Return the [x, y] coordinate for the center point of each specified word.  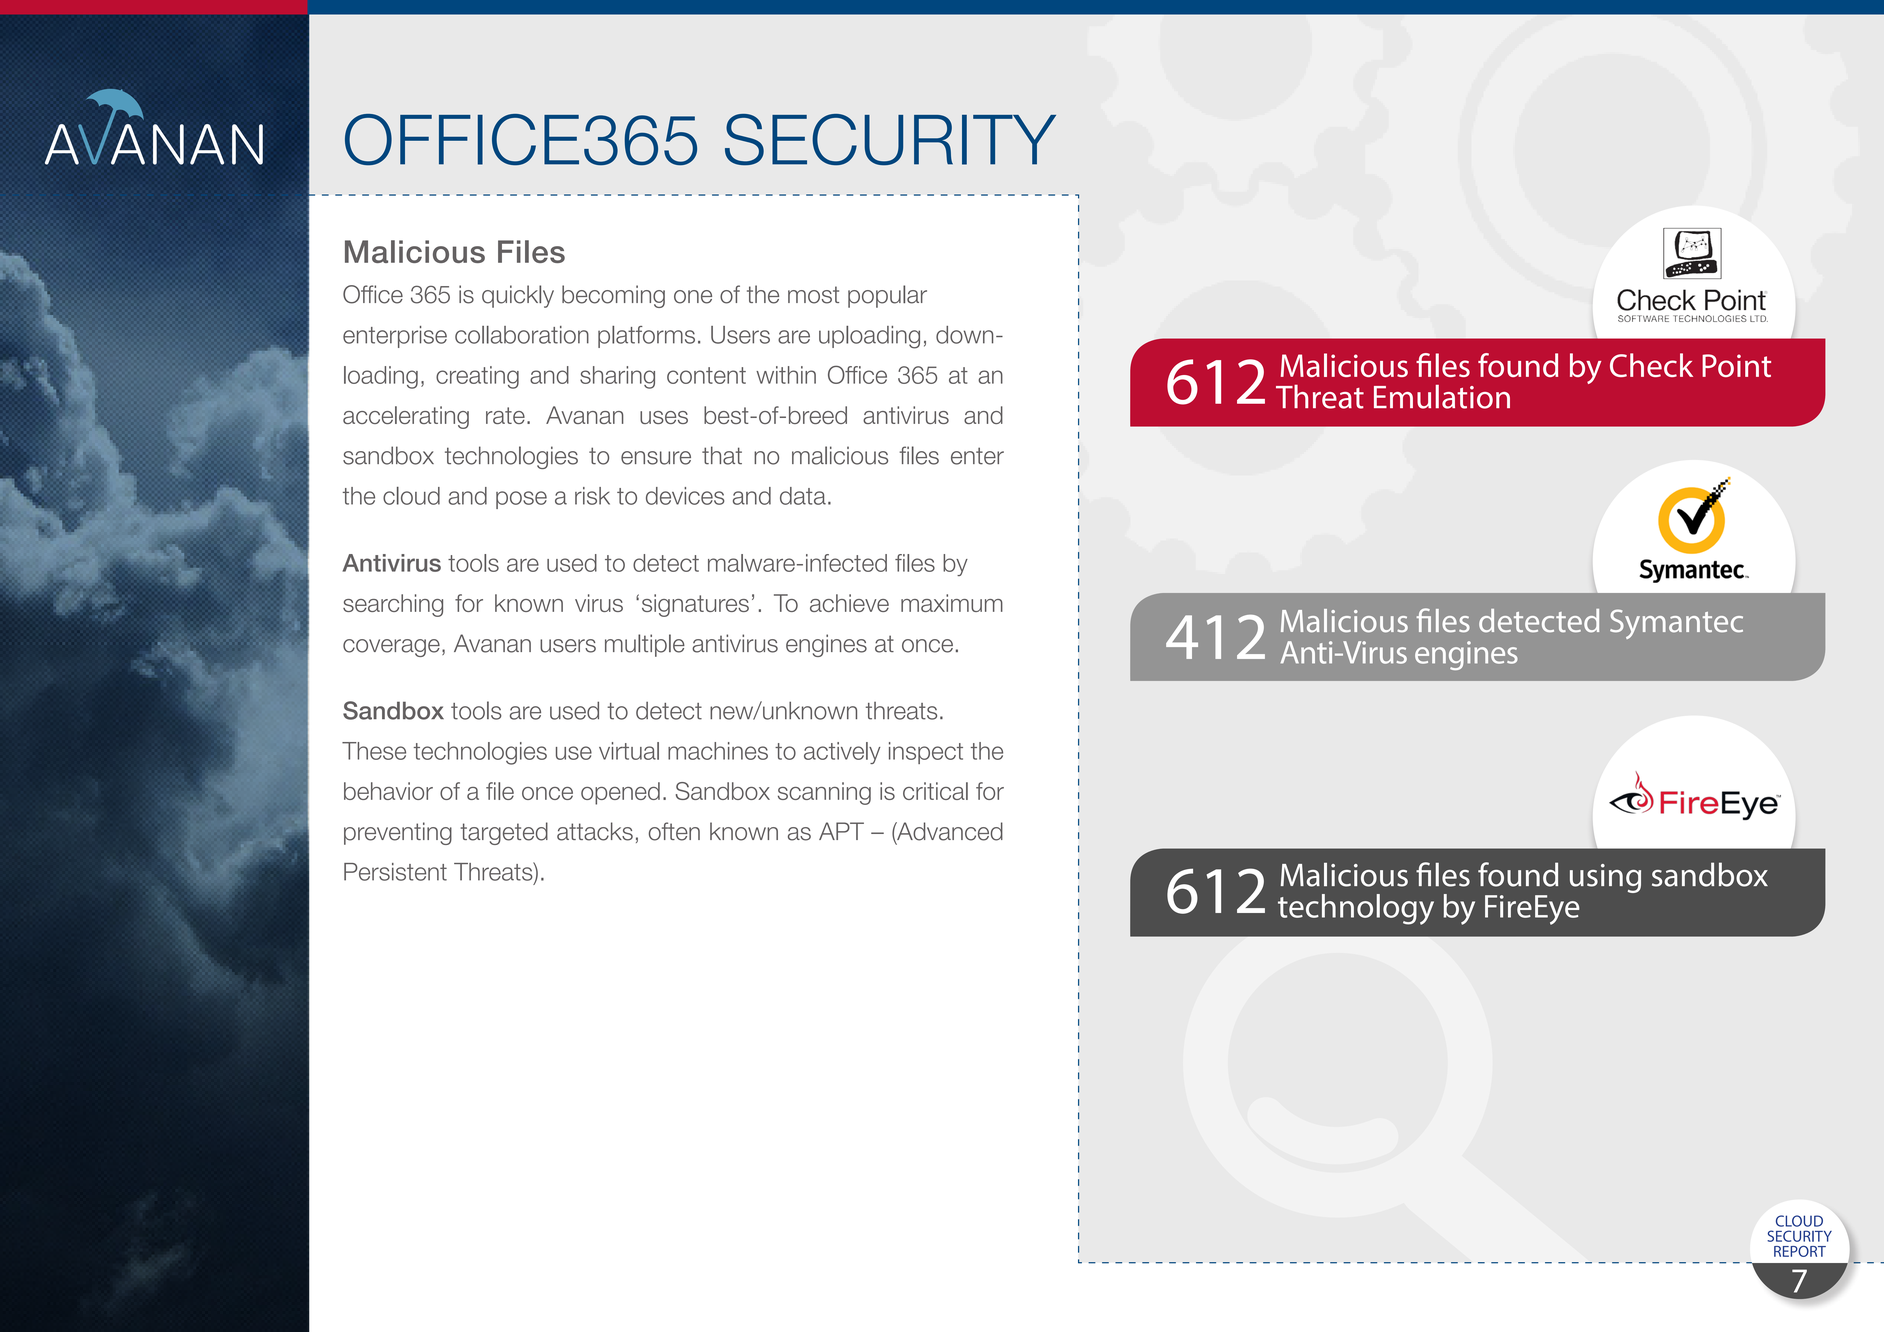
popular [887, 296]
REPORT [1800, 1251]
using [1605, 878]
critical [935, 791]
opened [620, 793]
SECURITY [1799, 1236]
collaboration [522, 335]
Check [1651, 365]
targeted [504, 833]
